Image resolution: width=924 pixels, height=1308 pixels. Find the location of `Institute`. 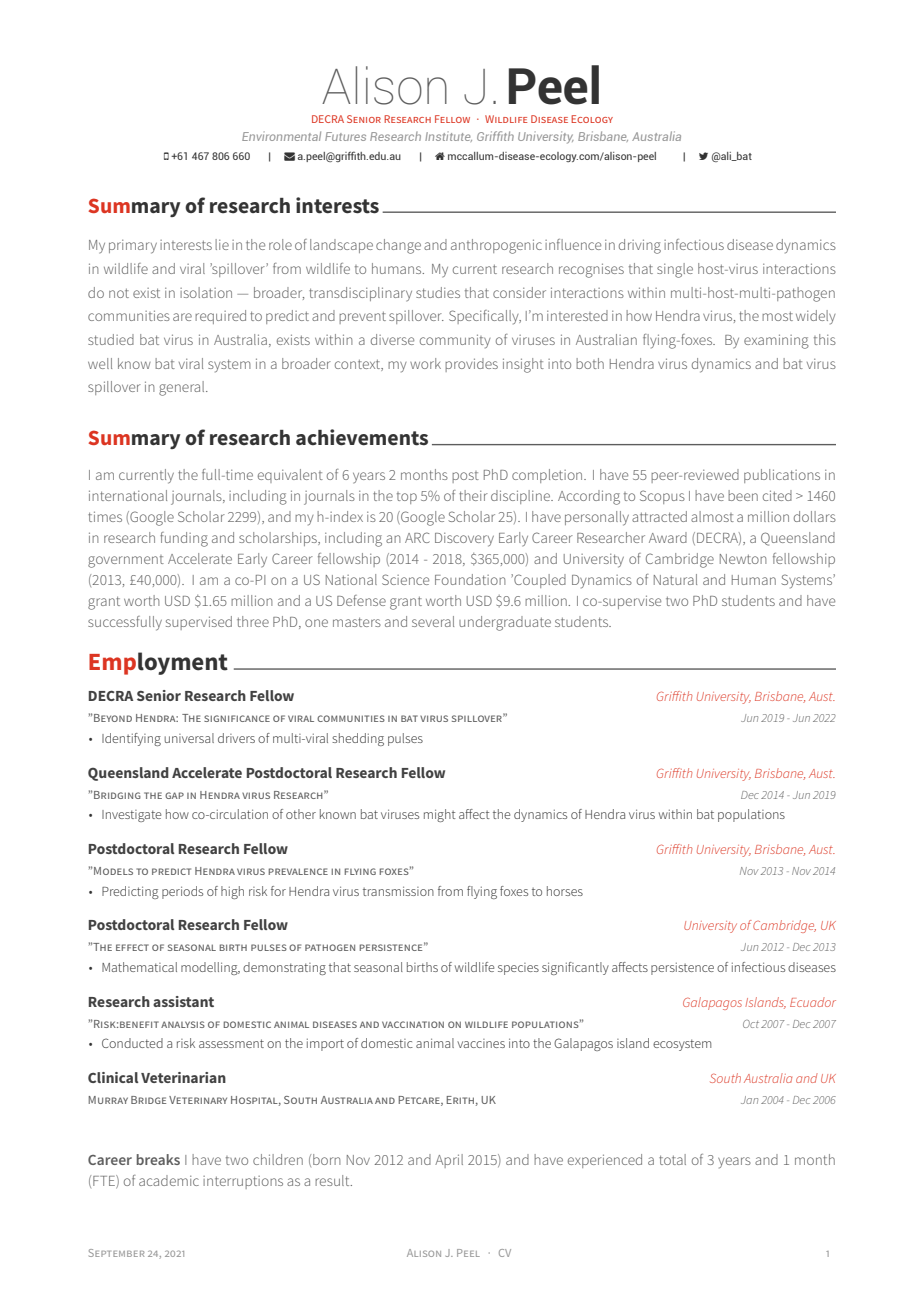

Institute is located at coordinates (448, 136).
